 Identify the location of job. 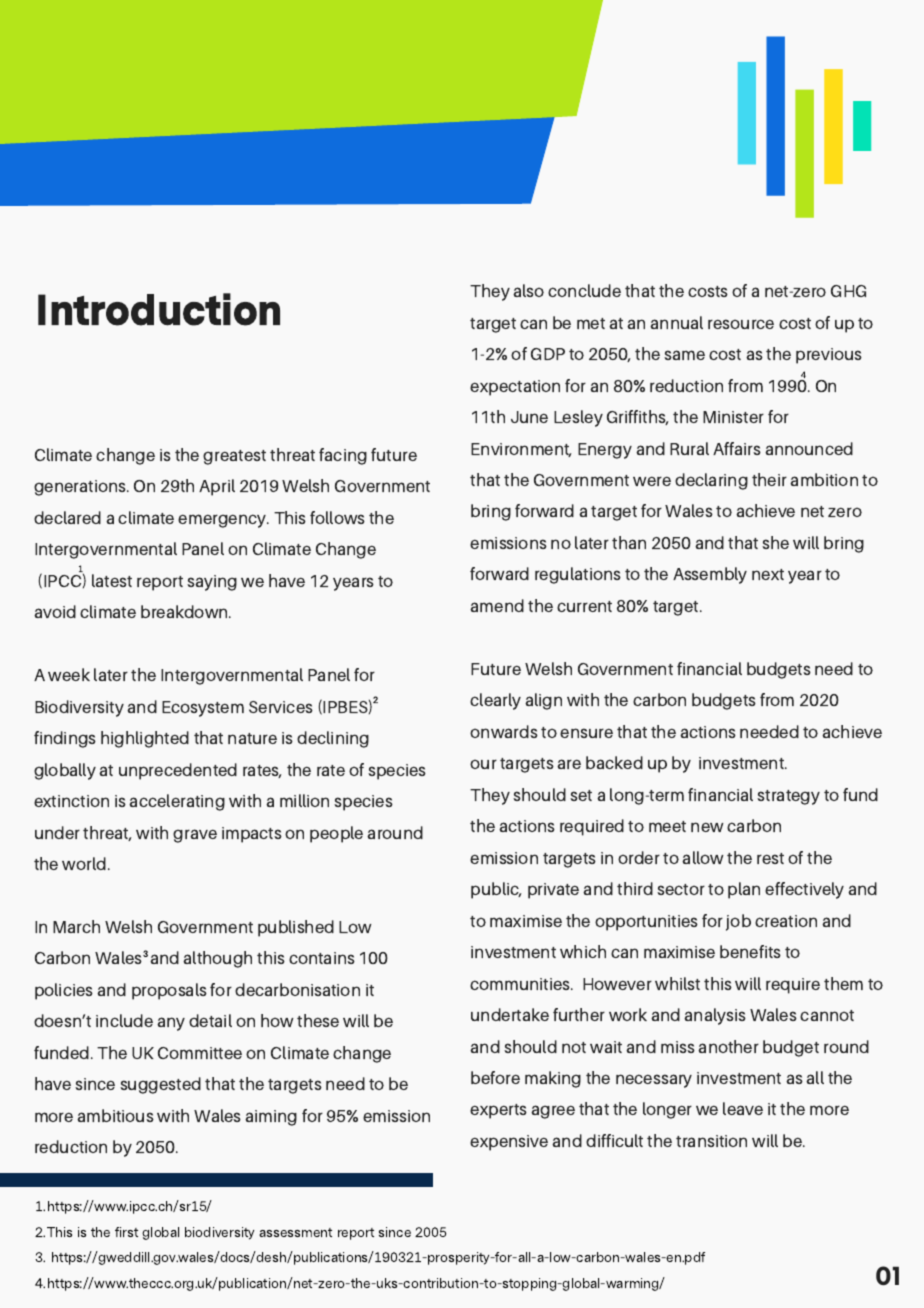
(738, 922).
